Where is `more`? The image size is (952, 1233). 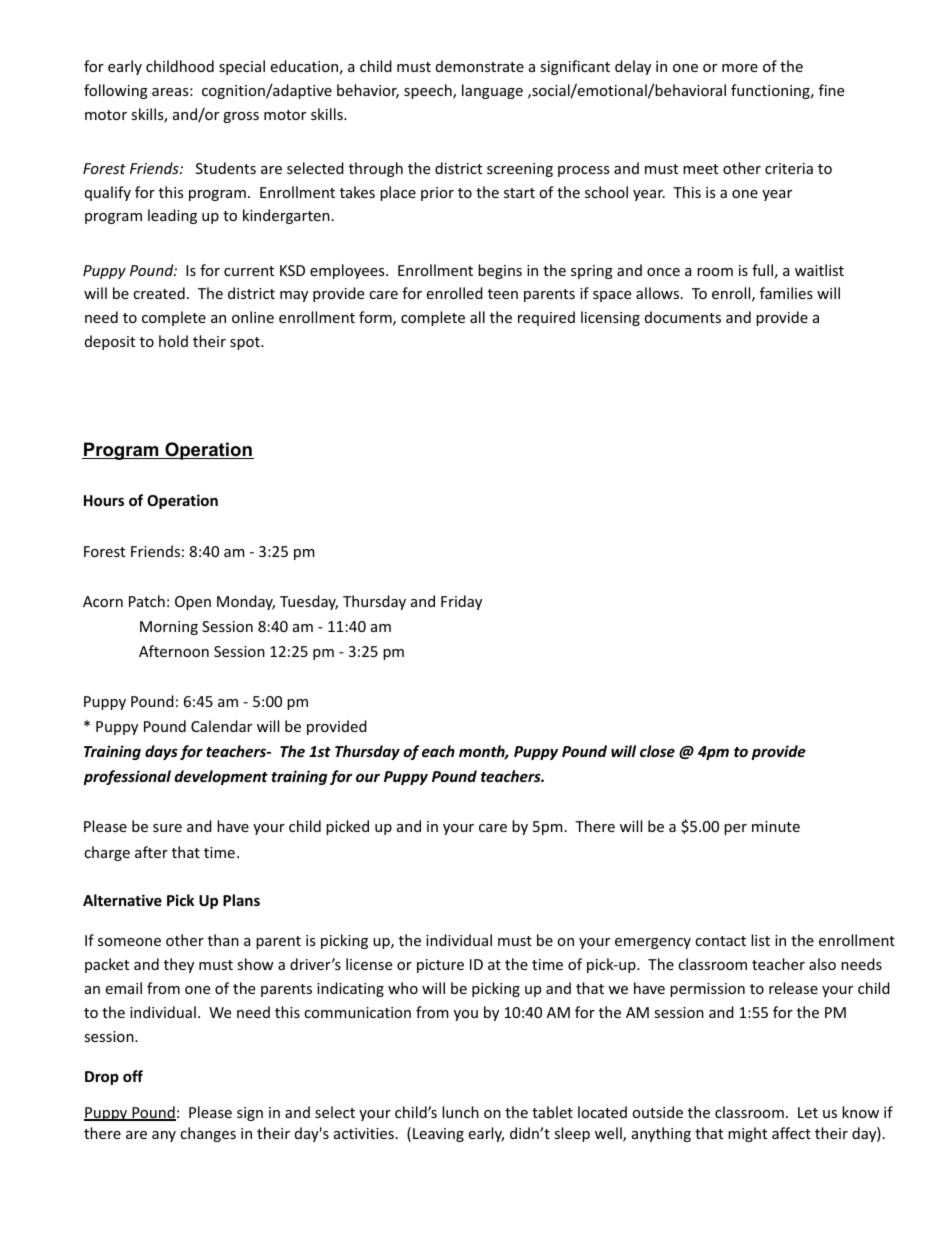 more is located at coordinates (740, 68).
